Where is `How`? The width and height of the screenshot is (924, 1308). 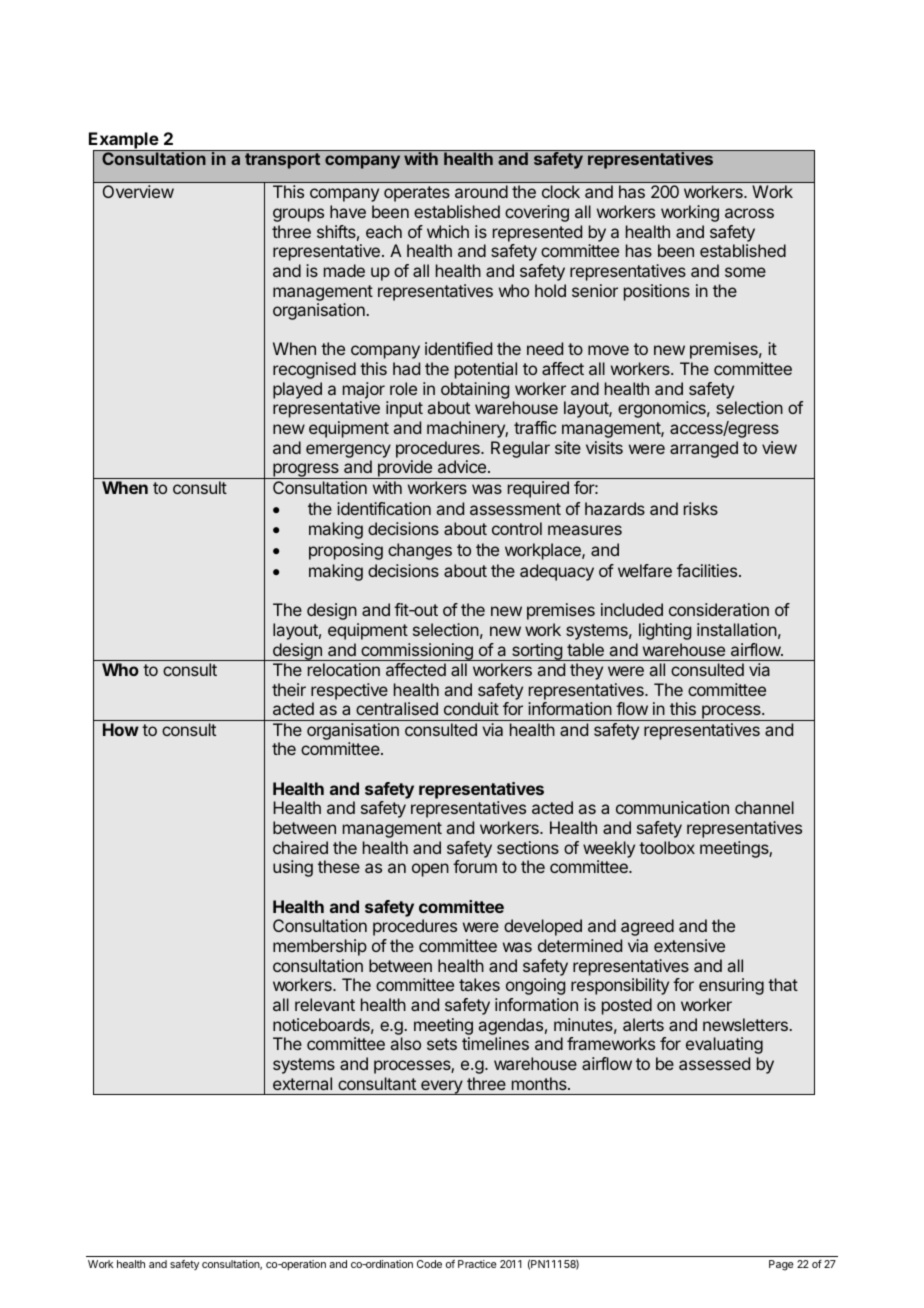
How is located at coordinates (121, 729).
